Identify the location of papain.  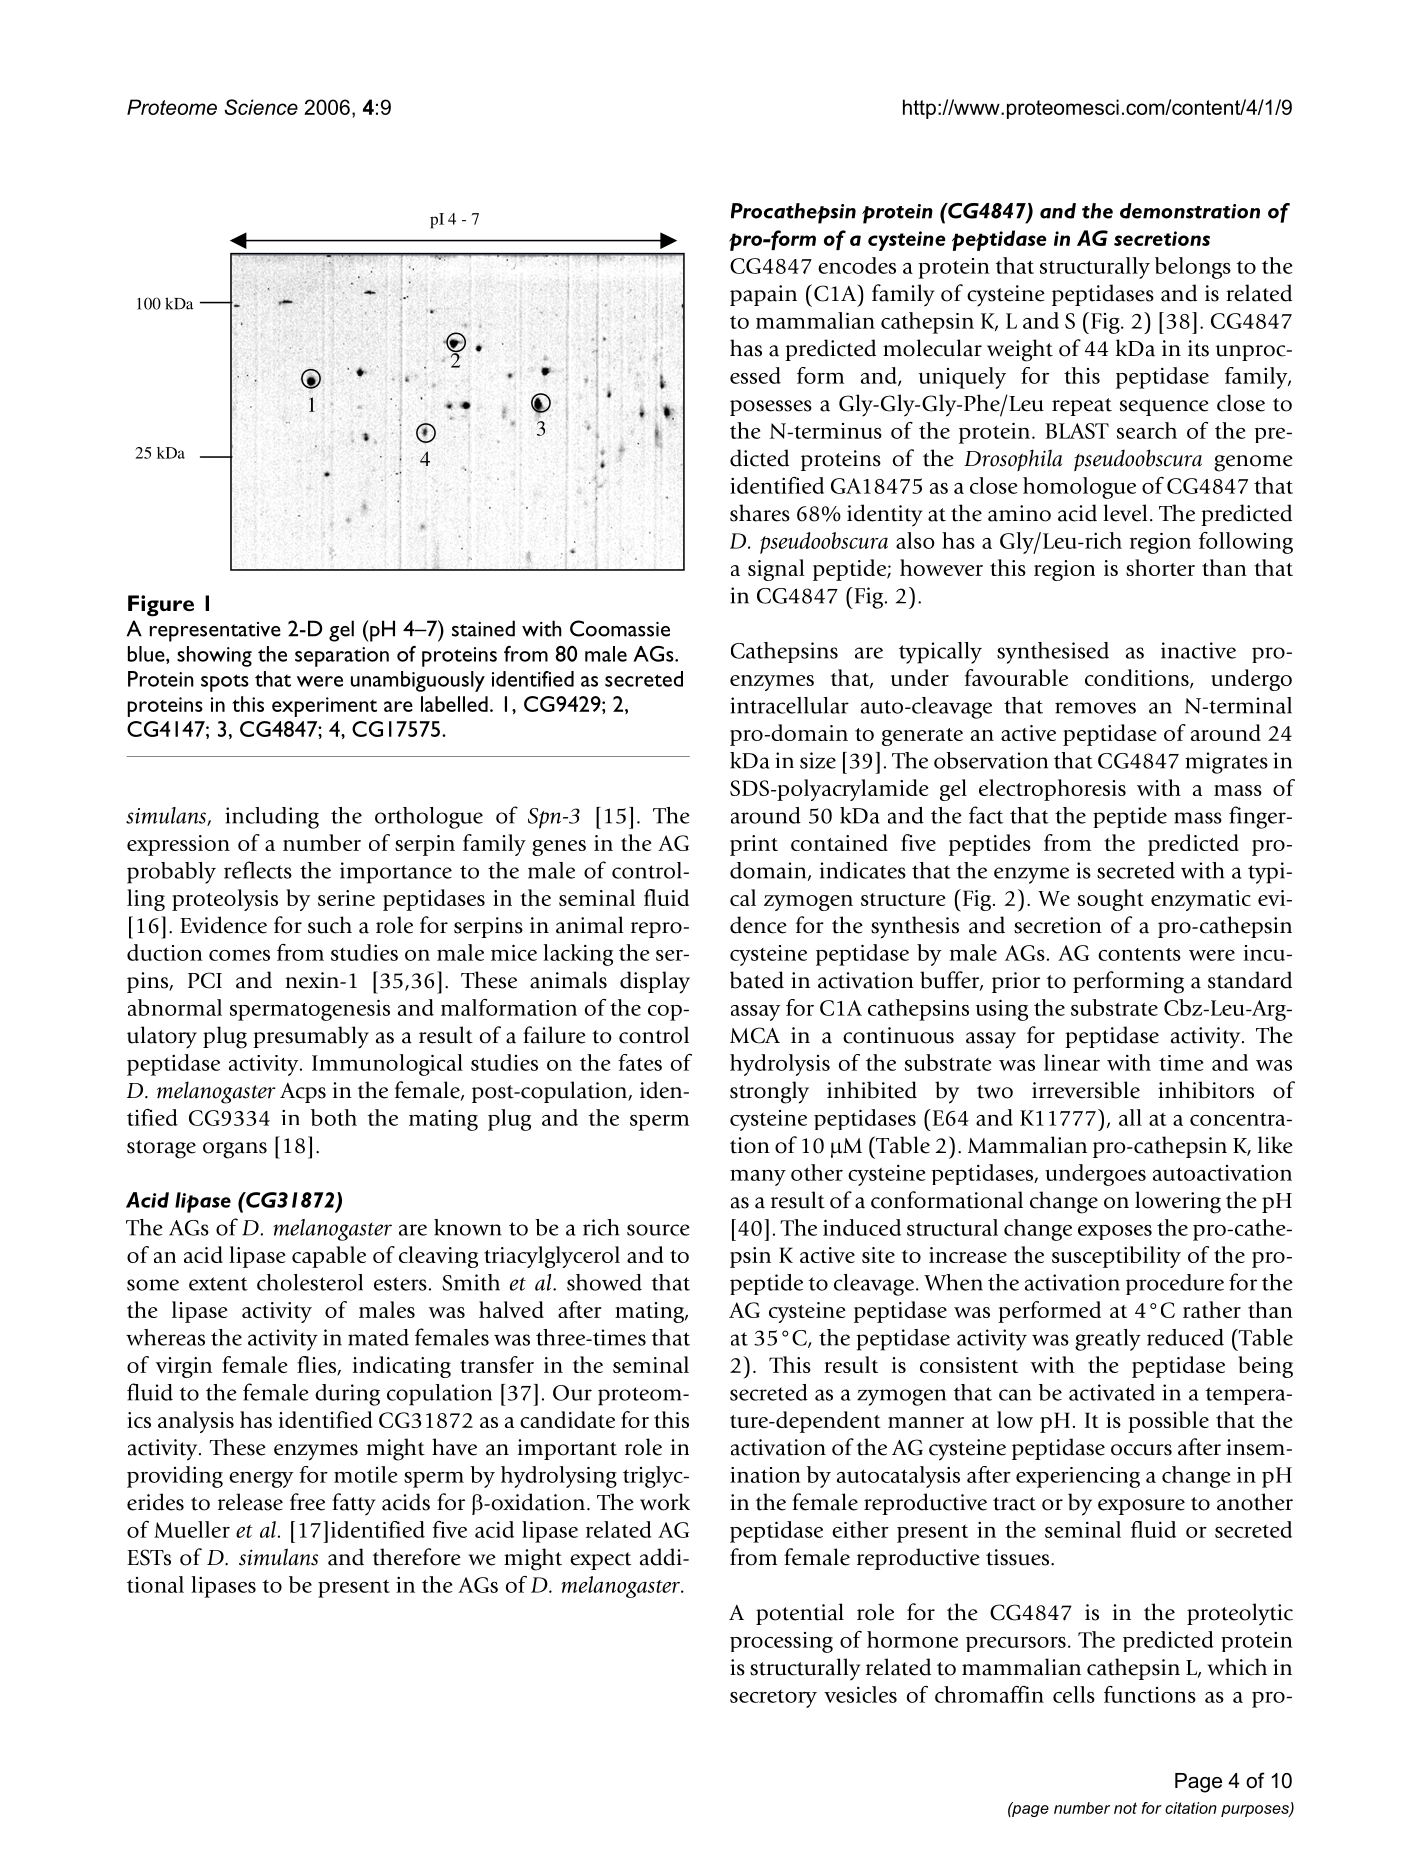
(763, 295).
